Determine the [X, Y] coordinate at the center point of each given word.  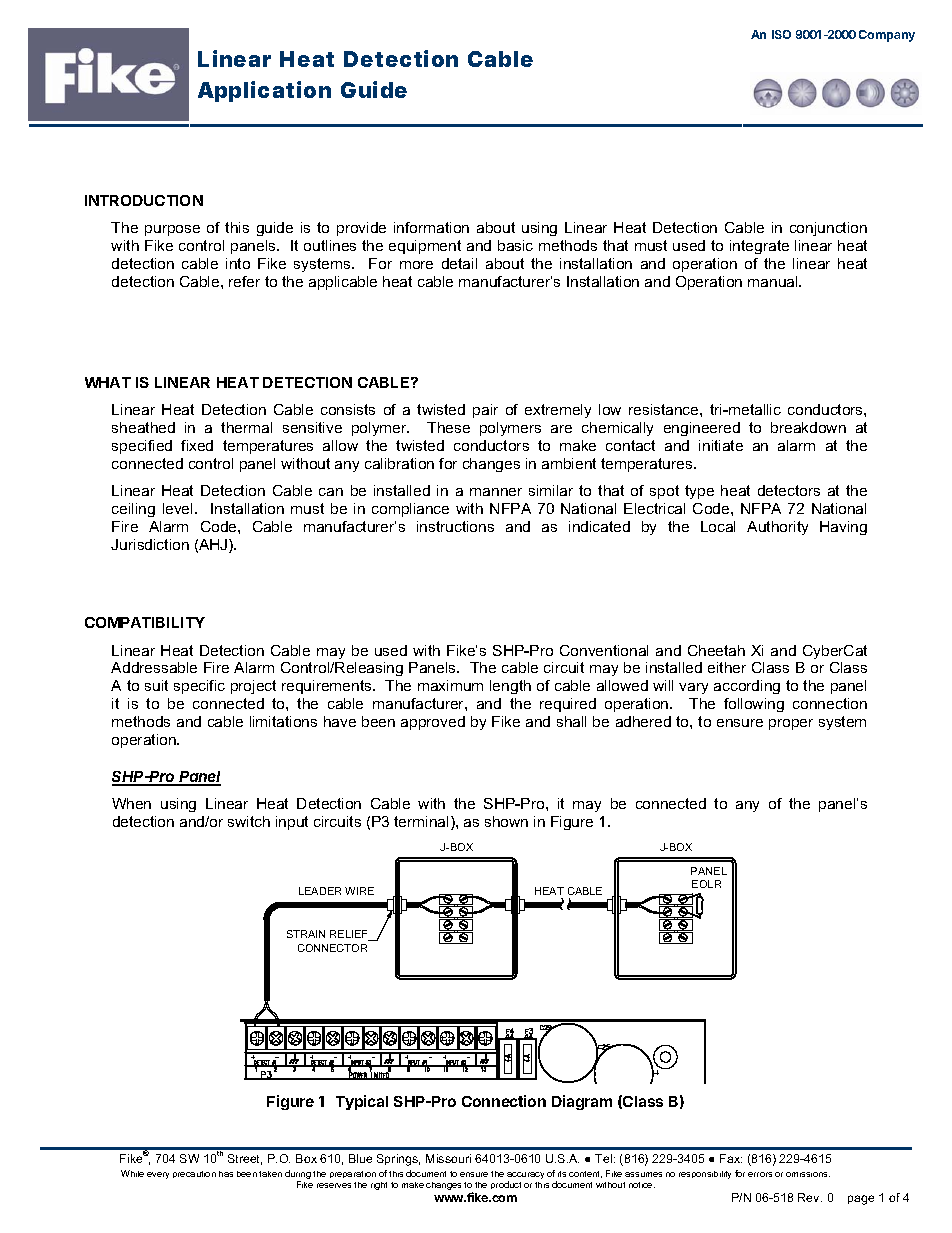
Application [264, 91]
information [431, 227]
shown [506, 821]
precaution [194, 1174]
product [506, 1185]
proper [791, 724]
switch [249, 821]
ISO [781, 34]
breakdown [808, 427]
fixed [197, 445]
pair [485, 411]
